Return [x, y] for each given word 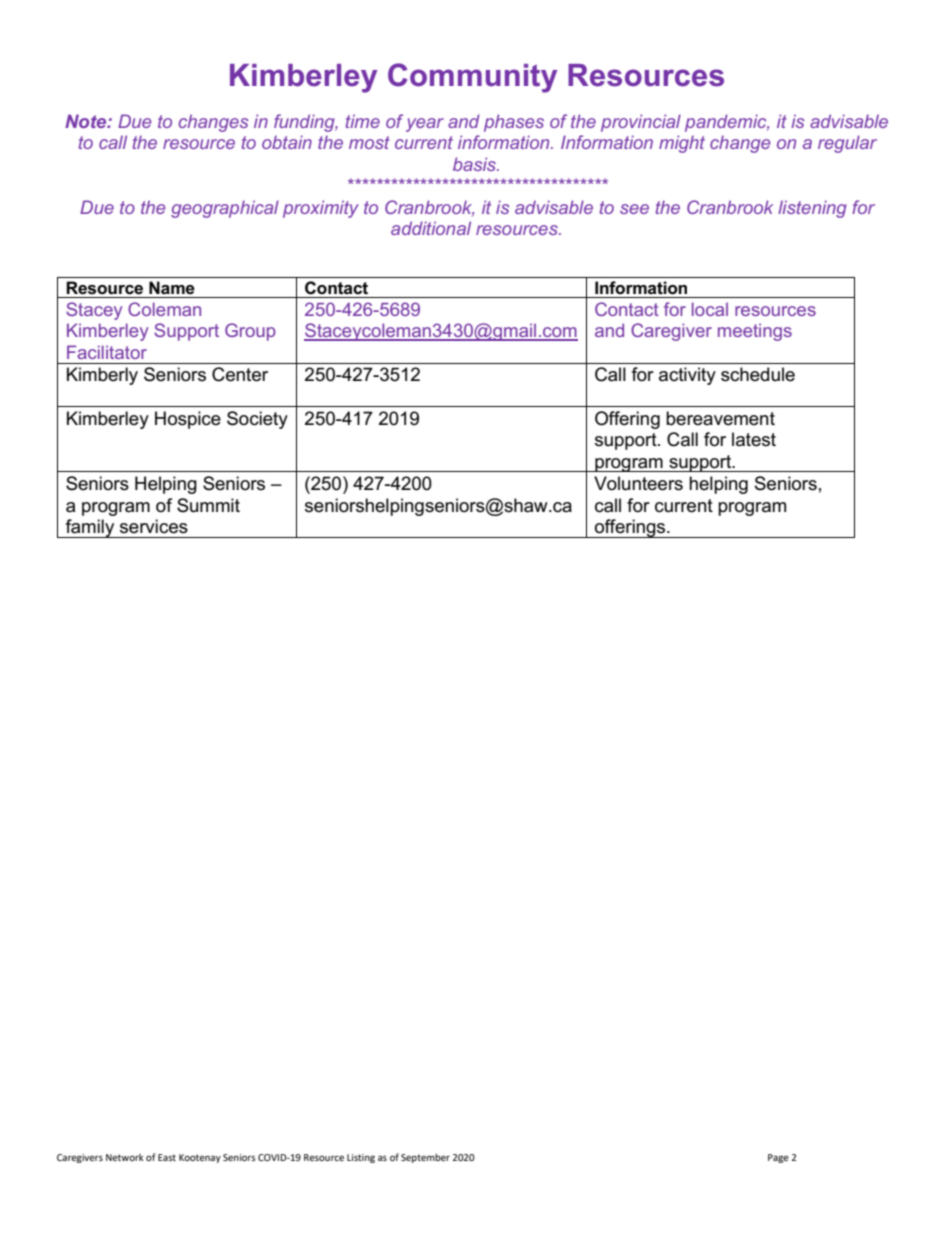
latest [754, 439]
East [167, 1157]
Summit [208, 505]
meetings [755, 332]
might [682, 144]
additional [431, 228]
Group [250, 332]
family [90, 528]
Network [125, 1157]
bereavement [720, 418]
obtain [287, 142]
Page [778, 1158]
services [154, 526]
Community [472, 78]
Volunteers [638, 483]
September [425, 1158]
